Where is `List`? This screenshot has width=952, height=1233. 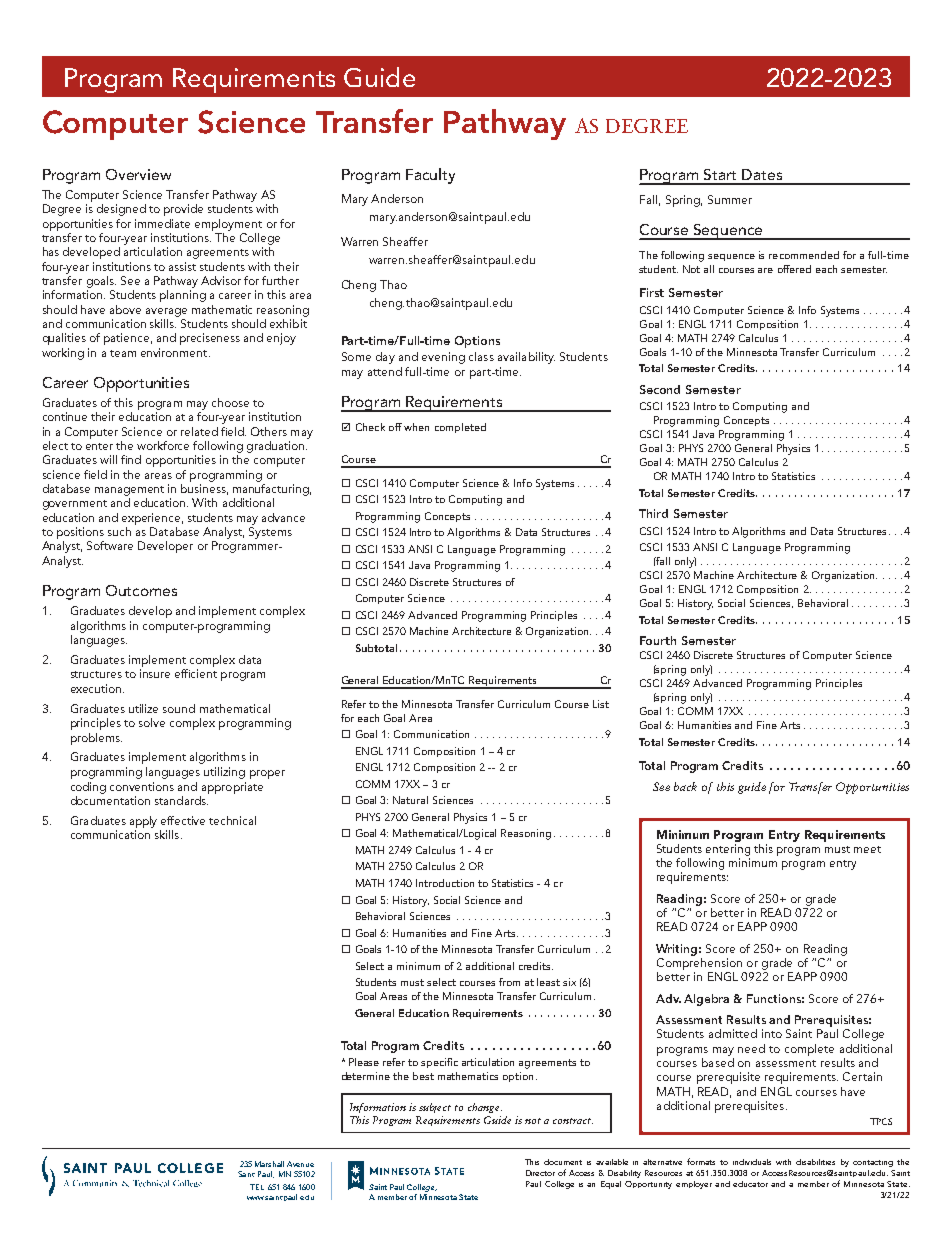
List is located at coordinates (601, 704).
